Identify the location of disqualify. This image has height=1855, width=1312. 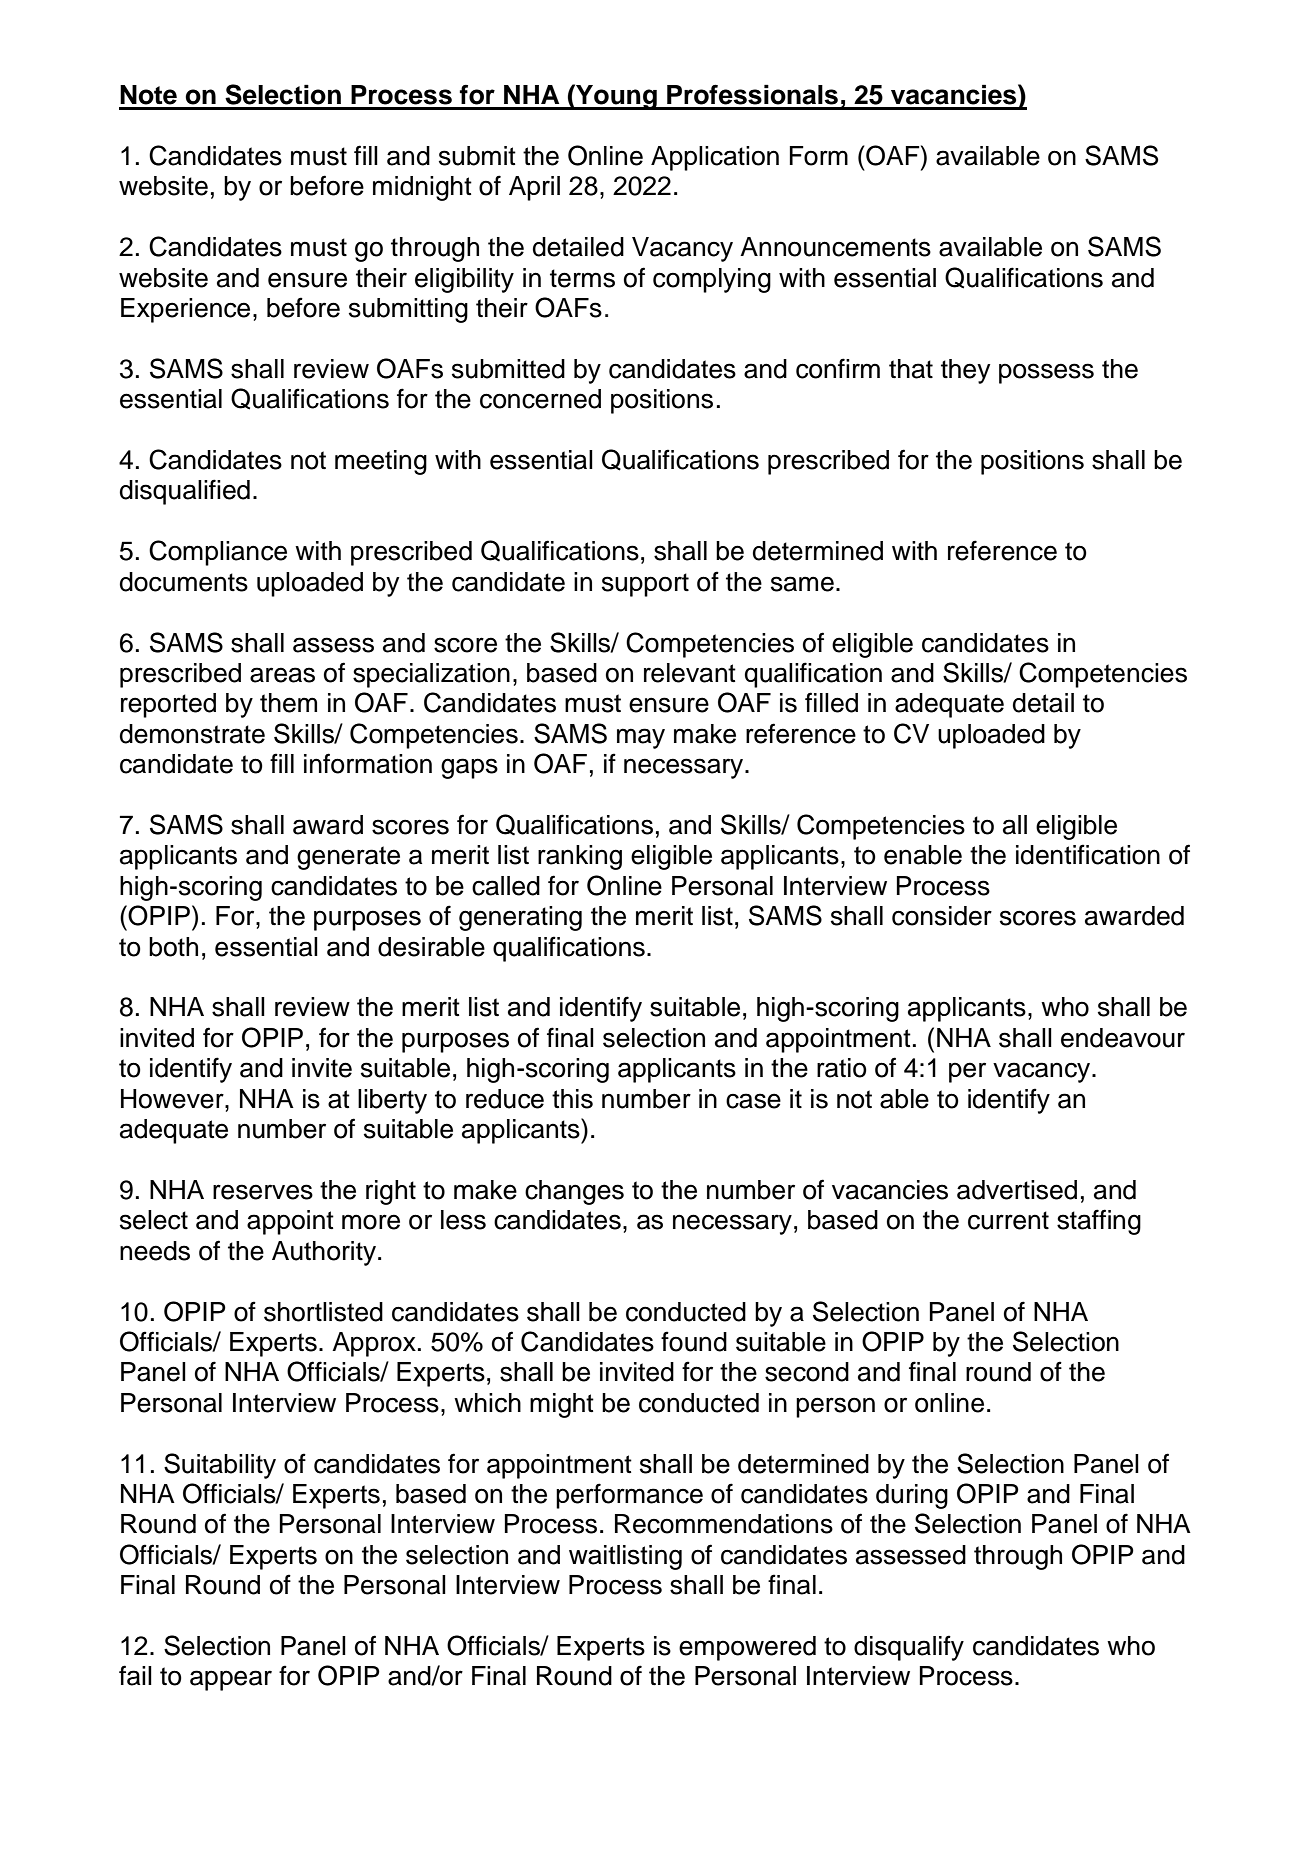
(909, 1648).
